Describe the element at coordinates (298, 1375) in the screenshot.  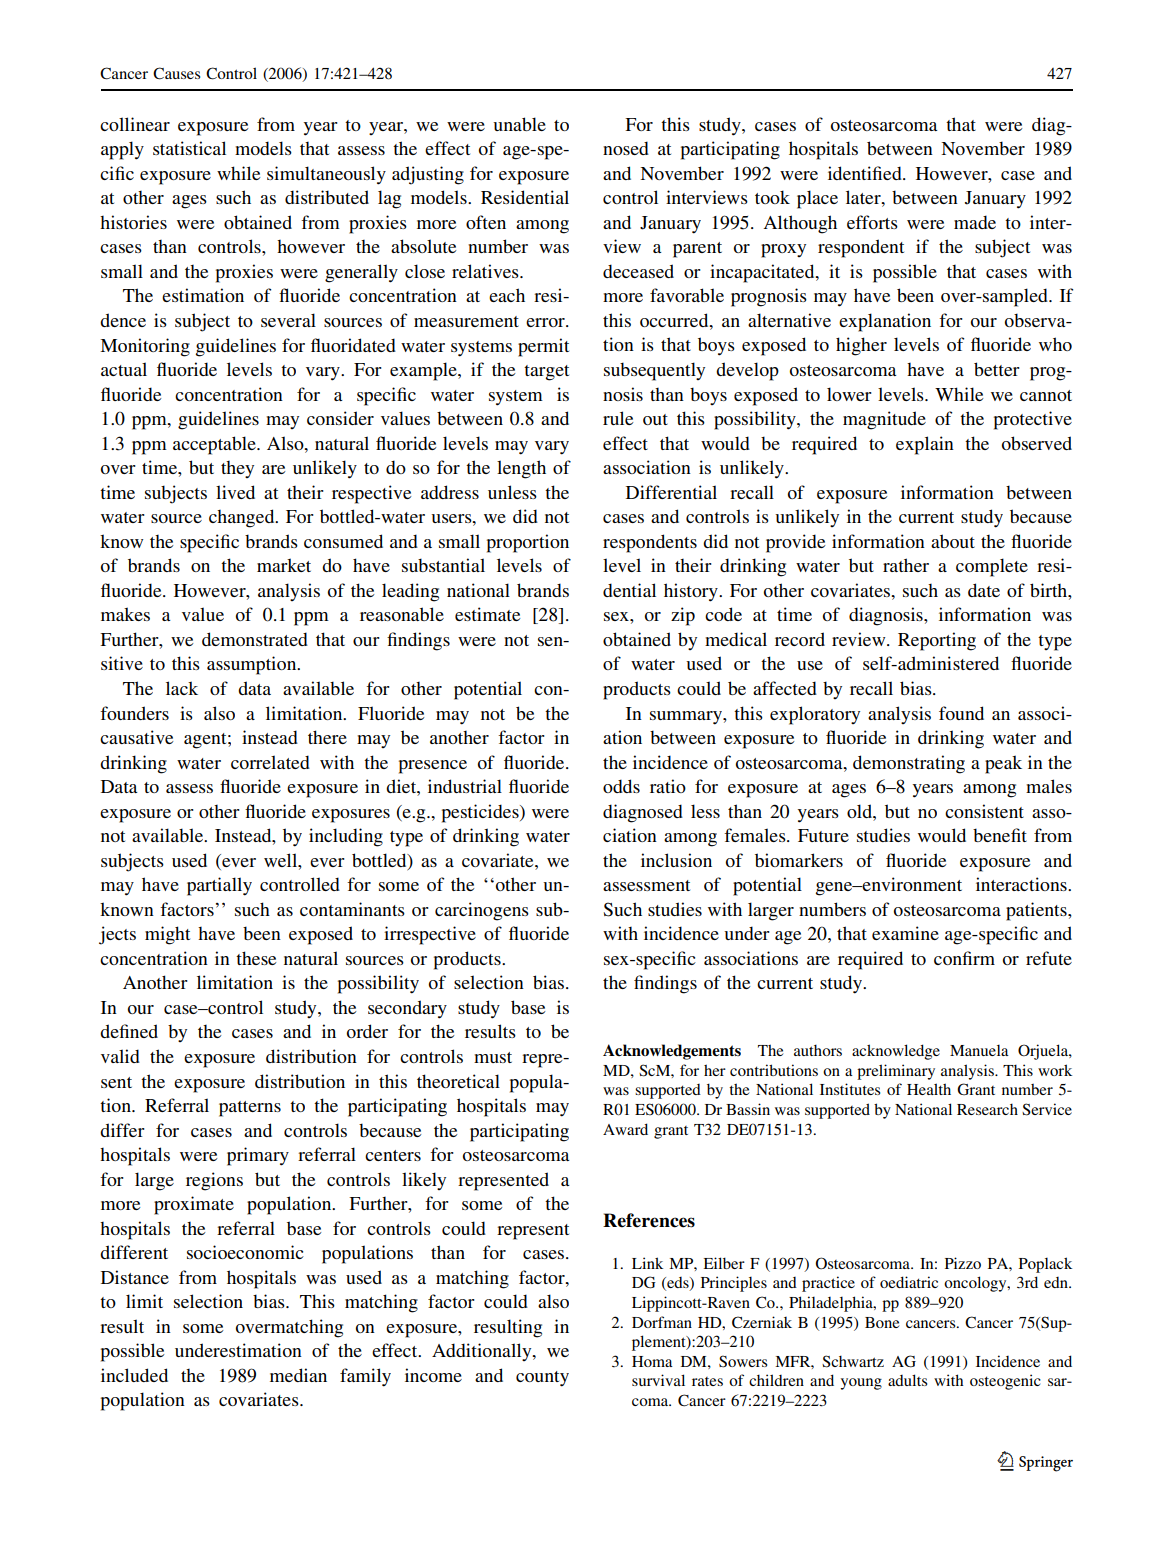
I see `median` at that location.
